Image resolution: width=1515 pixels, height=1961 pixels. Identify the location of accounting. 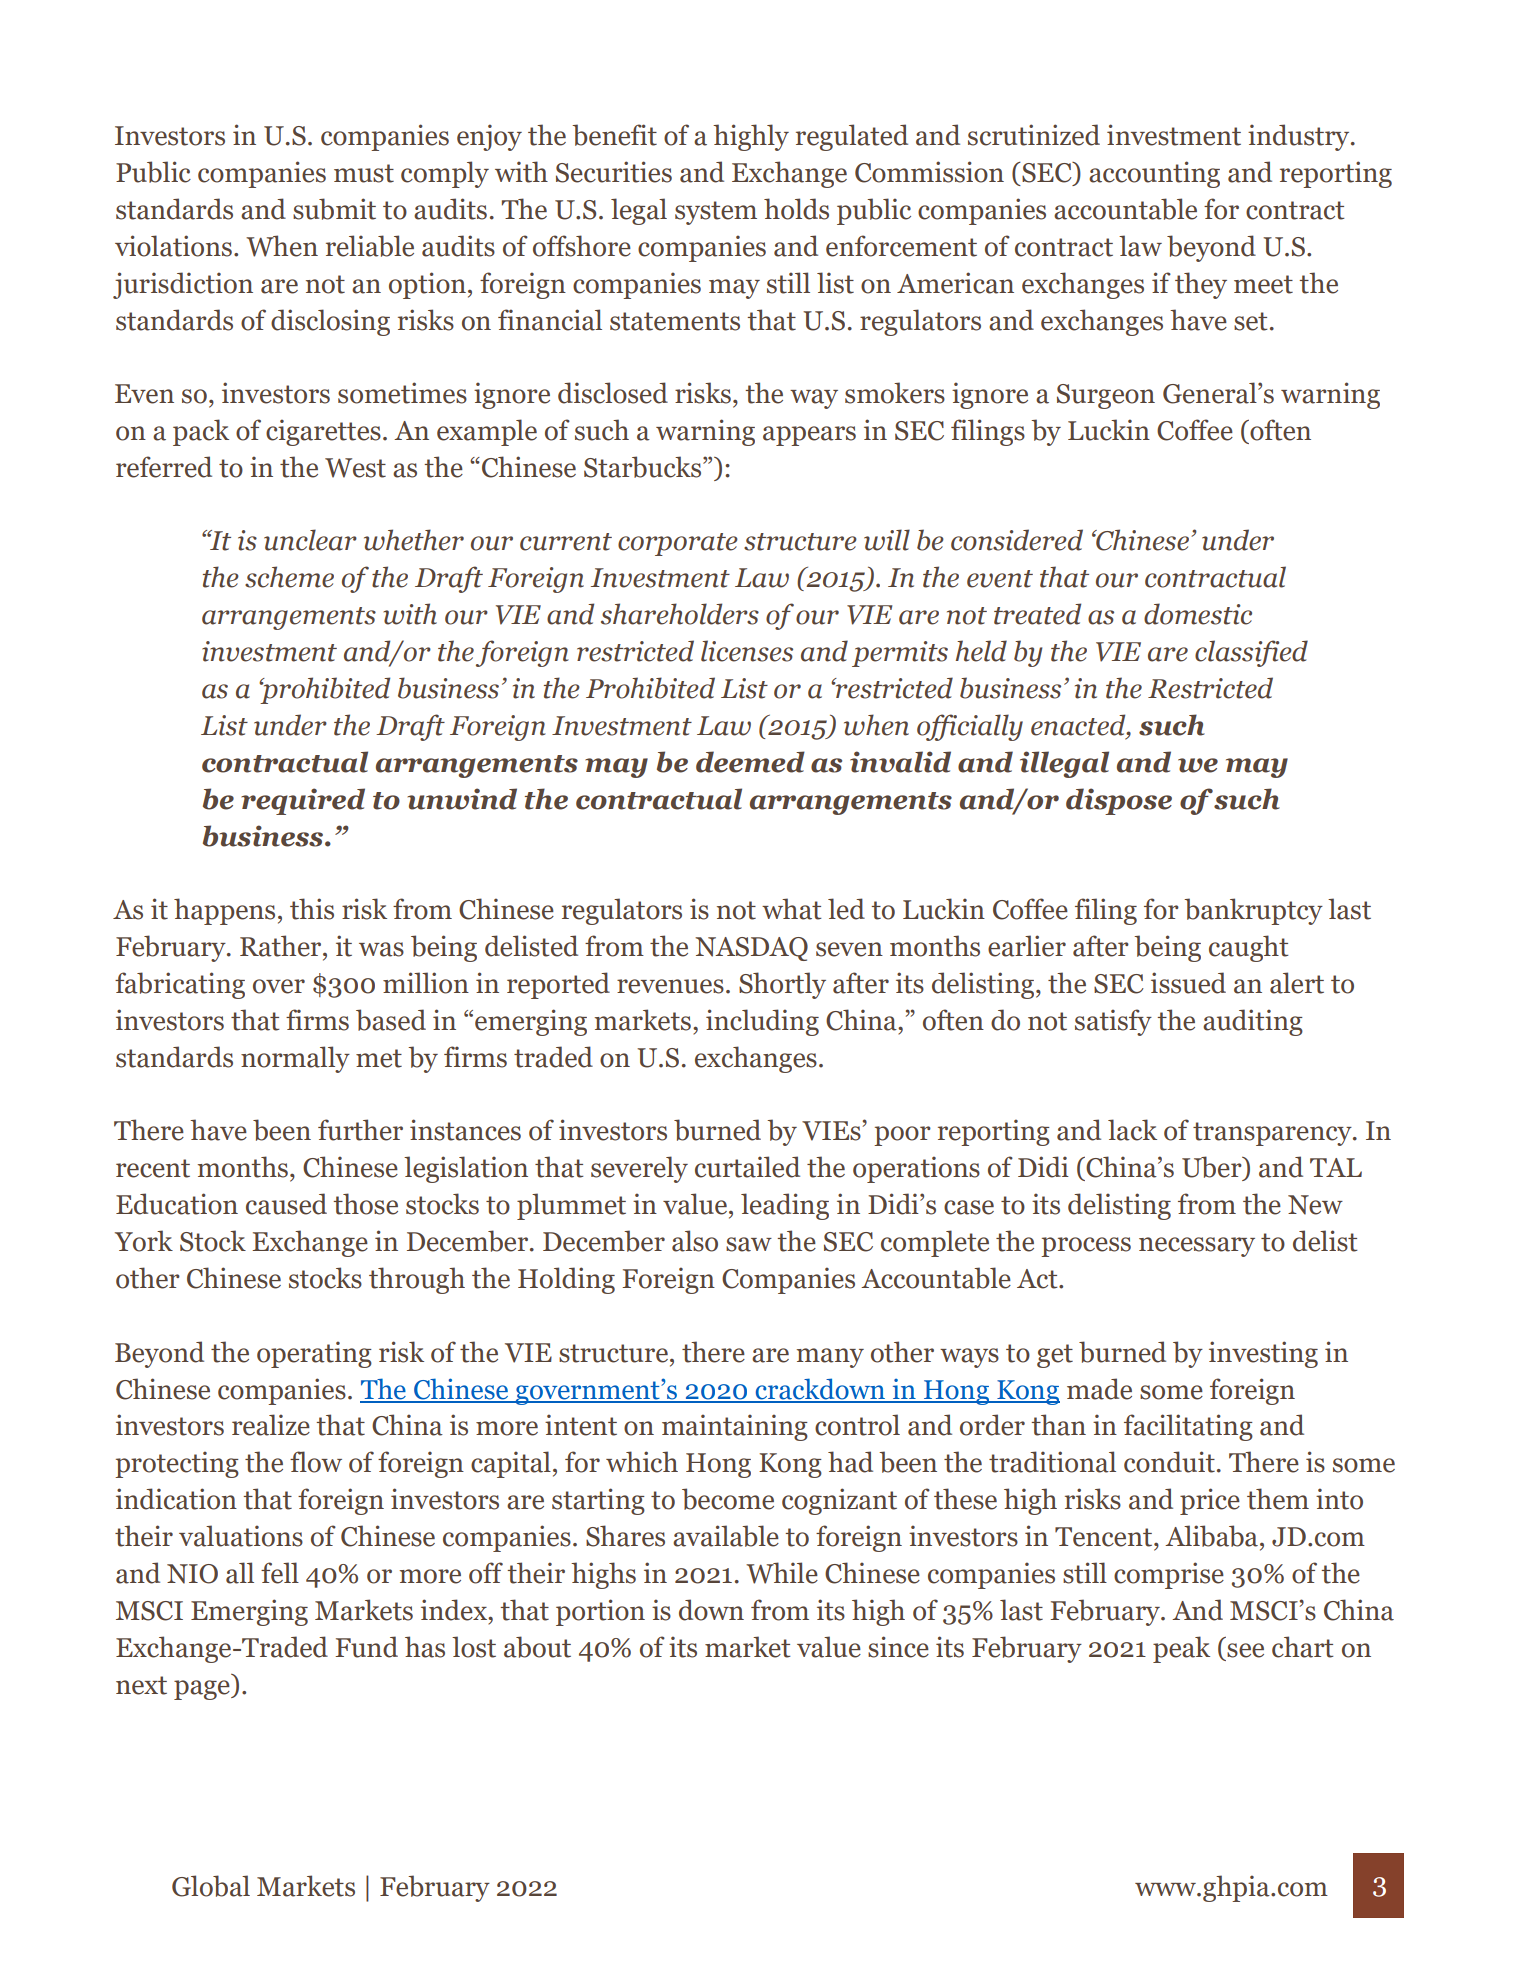
(1154, 174).
